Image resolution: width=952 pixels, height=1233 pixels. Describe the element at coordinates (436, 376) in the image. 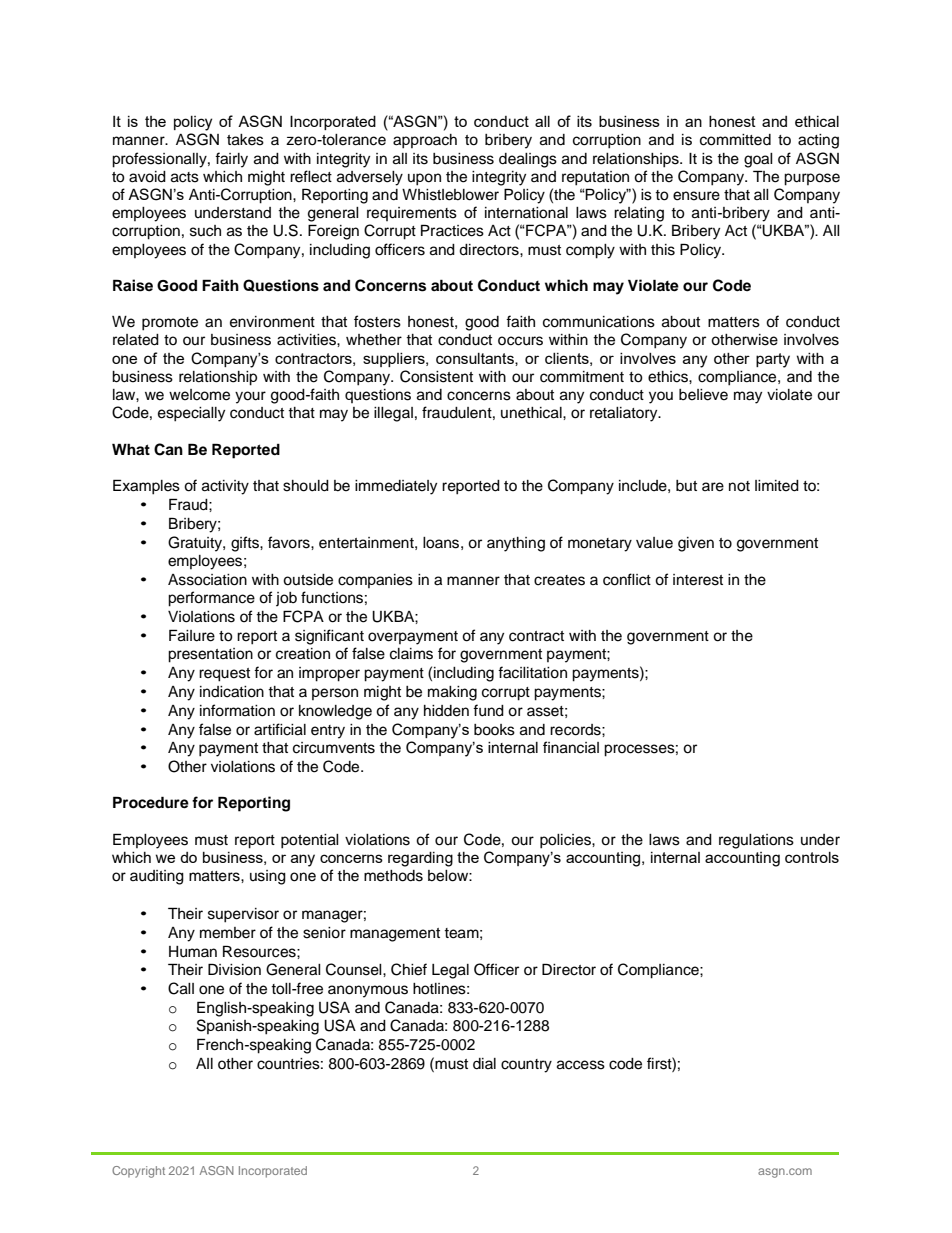

I see `Consistent` at that location.
